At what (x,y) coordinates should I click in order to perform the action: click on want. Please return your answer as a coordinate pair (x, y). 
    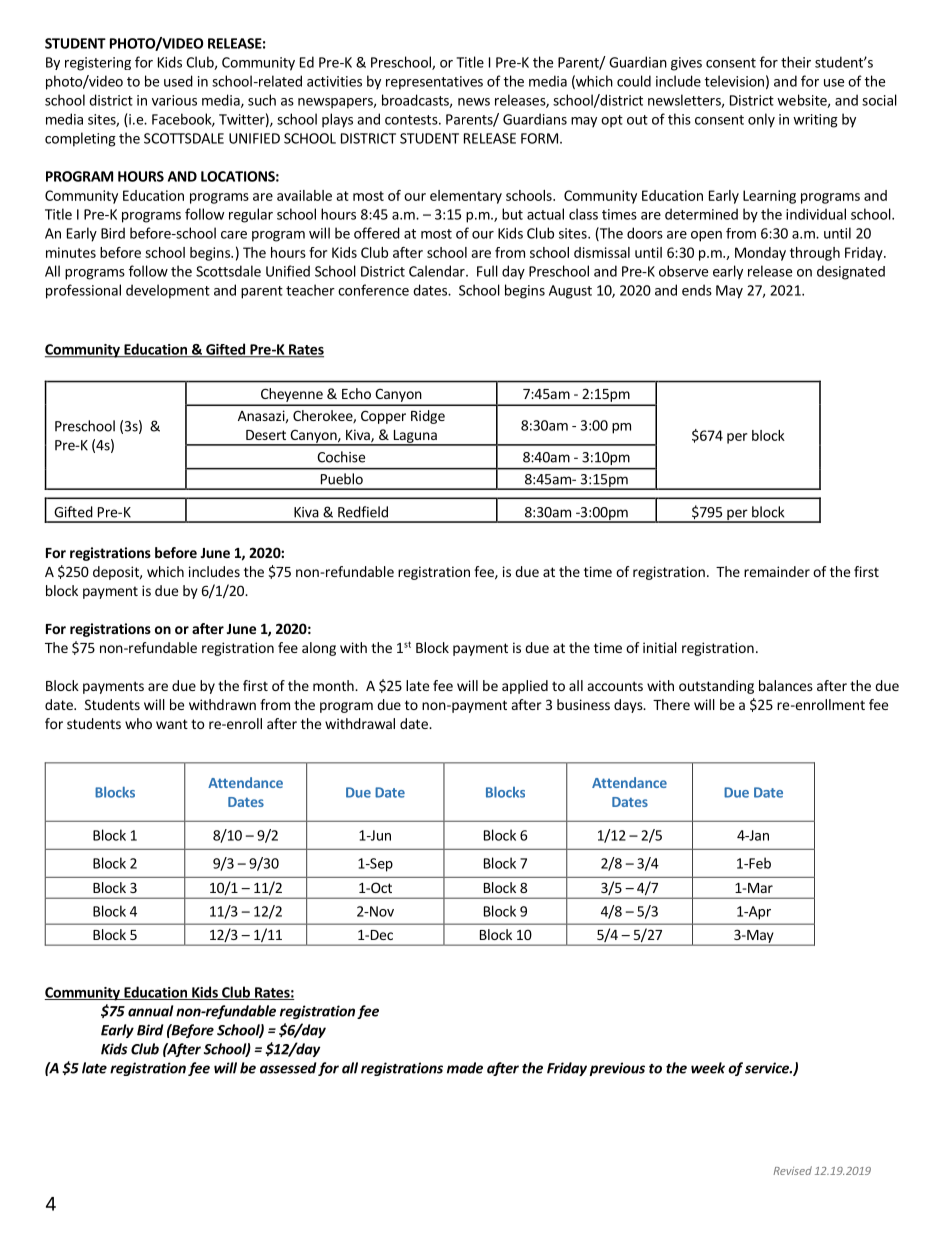
    Looking at the image, I should click on (172, 724).
